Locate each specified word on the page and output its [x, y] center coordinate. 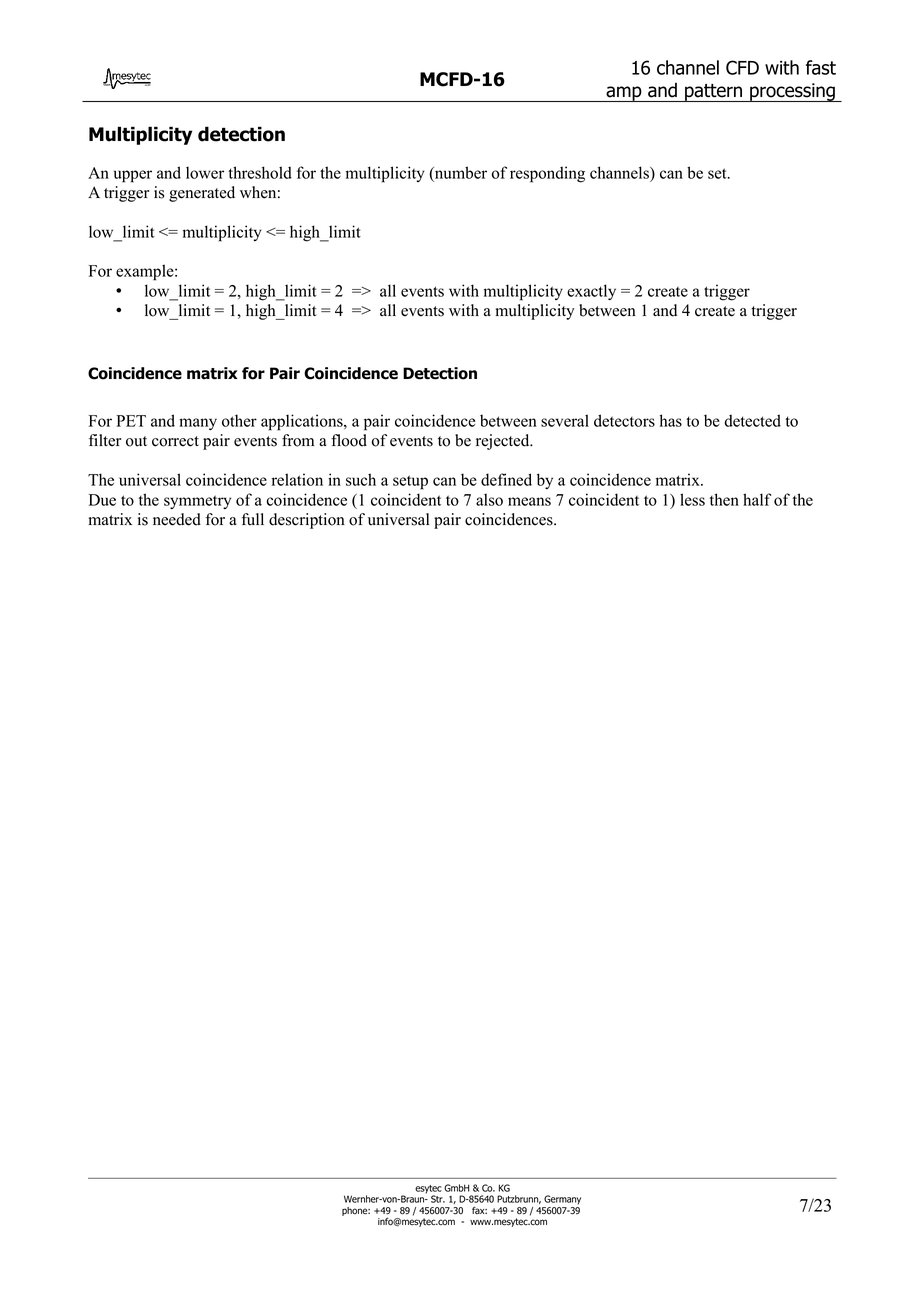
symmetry [197, 502]
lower [205, 172]
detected [753, 420]
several [565, 420]
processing [792, 92]
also [489, 499]
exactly [591, 292]
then [724, 499]
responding [547, 174]
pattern [714, 93]
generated [202, 194]
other [239, 420]
